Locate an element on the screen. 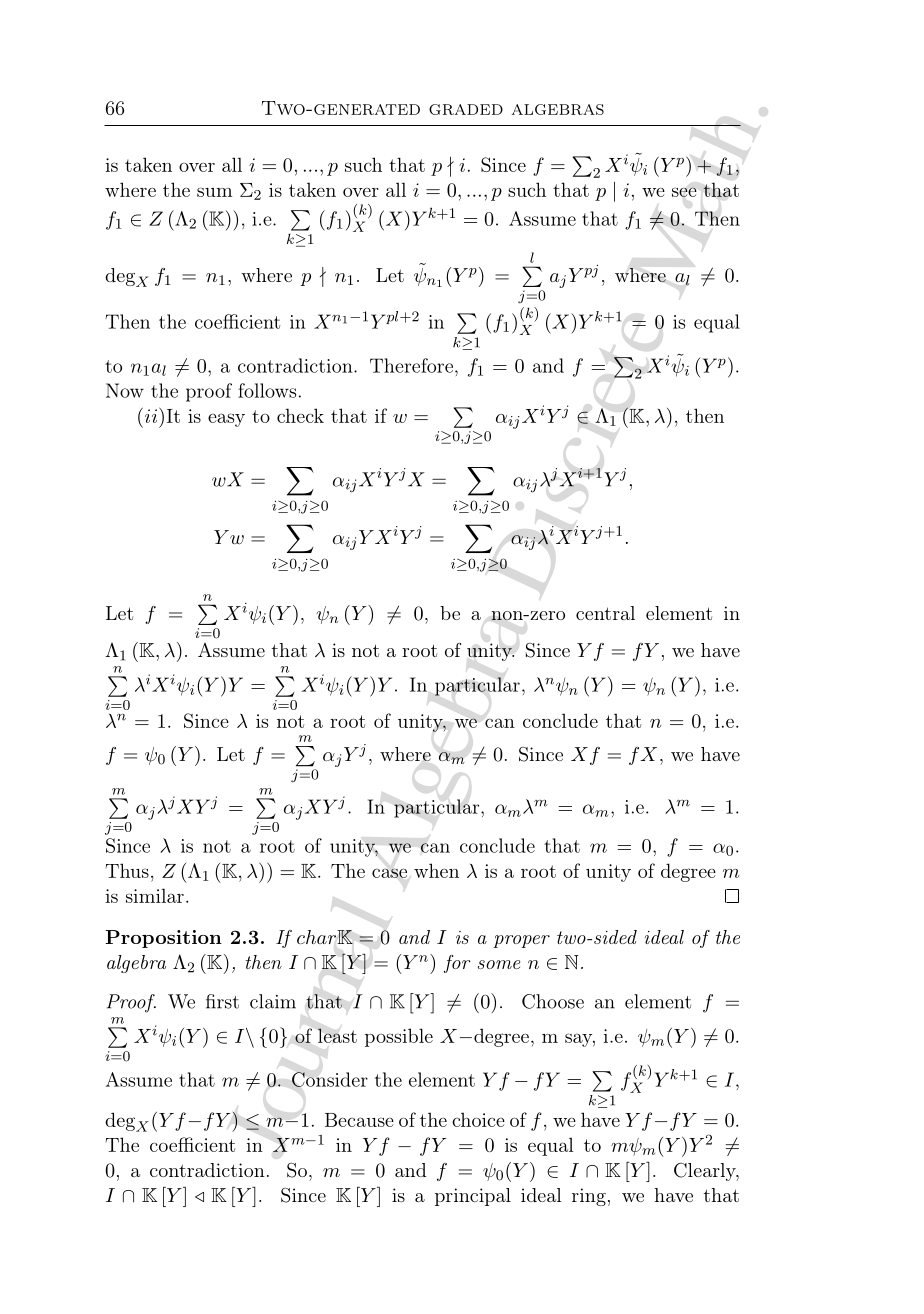  Therefore is located at coordinates (411, 365).
